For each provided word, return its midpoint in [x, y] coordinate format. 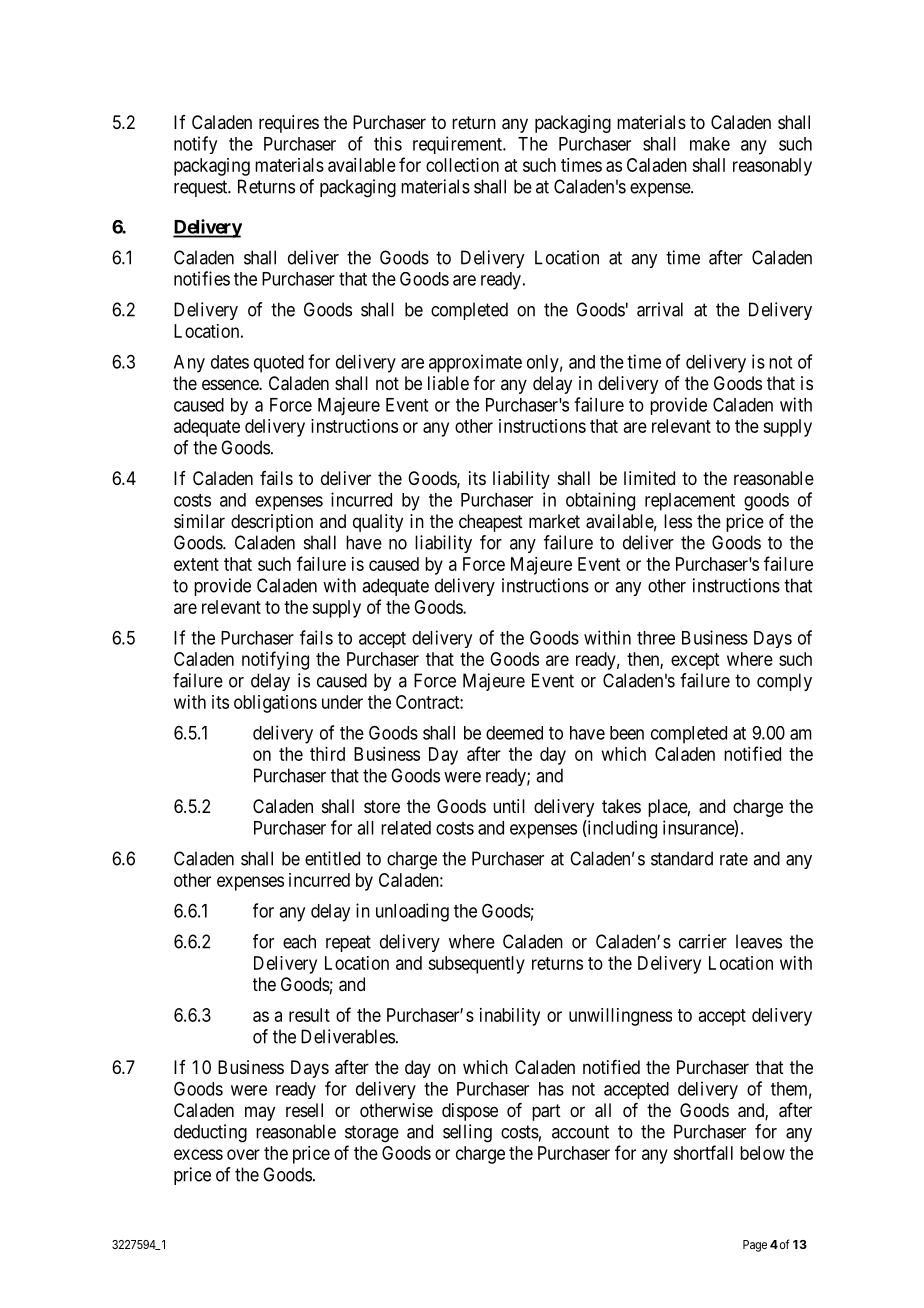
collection [462, 165]
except [695, 661]
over [243, 1154]
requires [289, 124]
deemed [514, 733]
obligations [275, 704]
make [710, 144]
